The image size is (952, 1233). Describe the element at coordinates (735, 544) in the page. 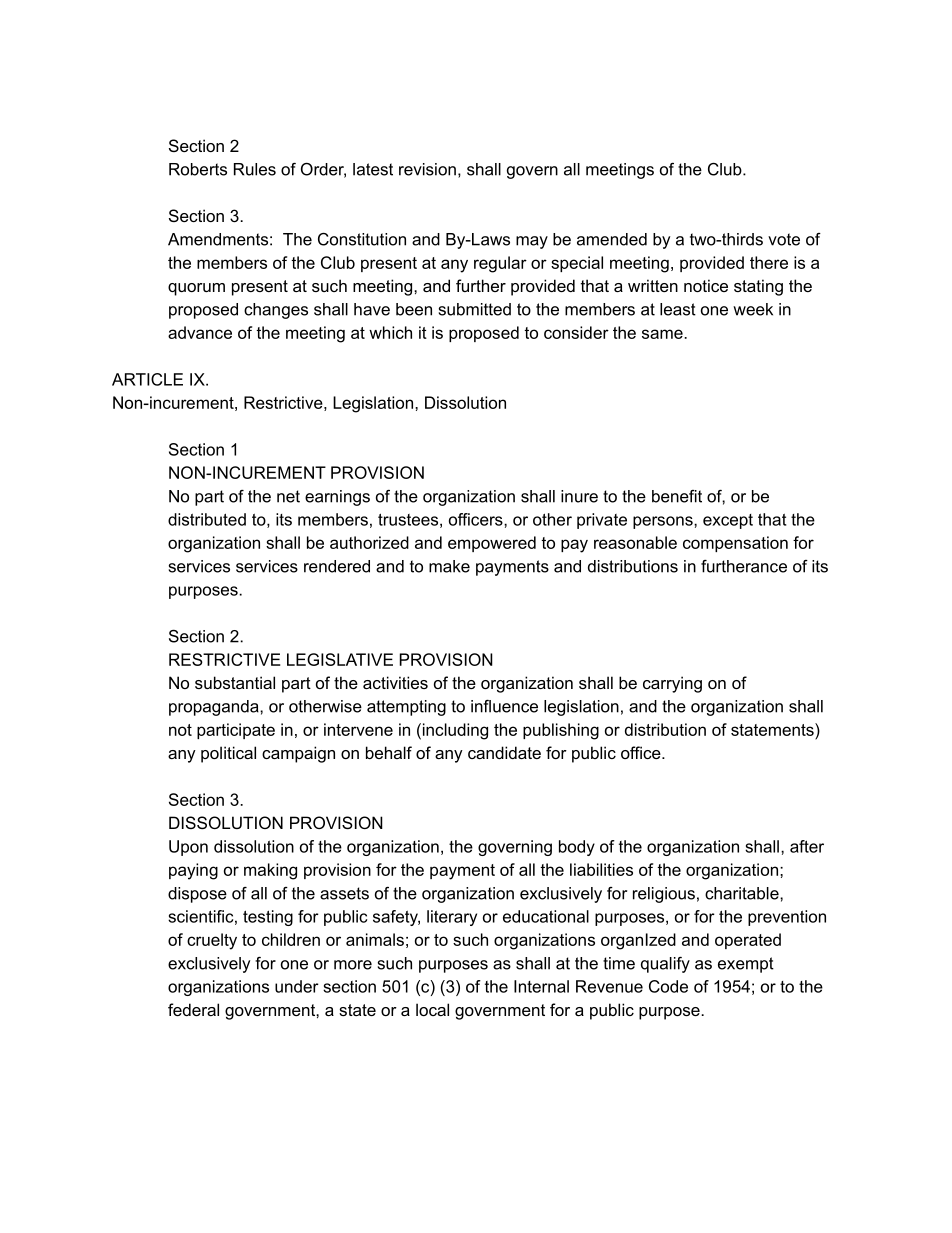

I see `compensation` at that location.
